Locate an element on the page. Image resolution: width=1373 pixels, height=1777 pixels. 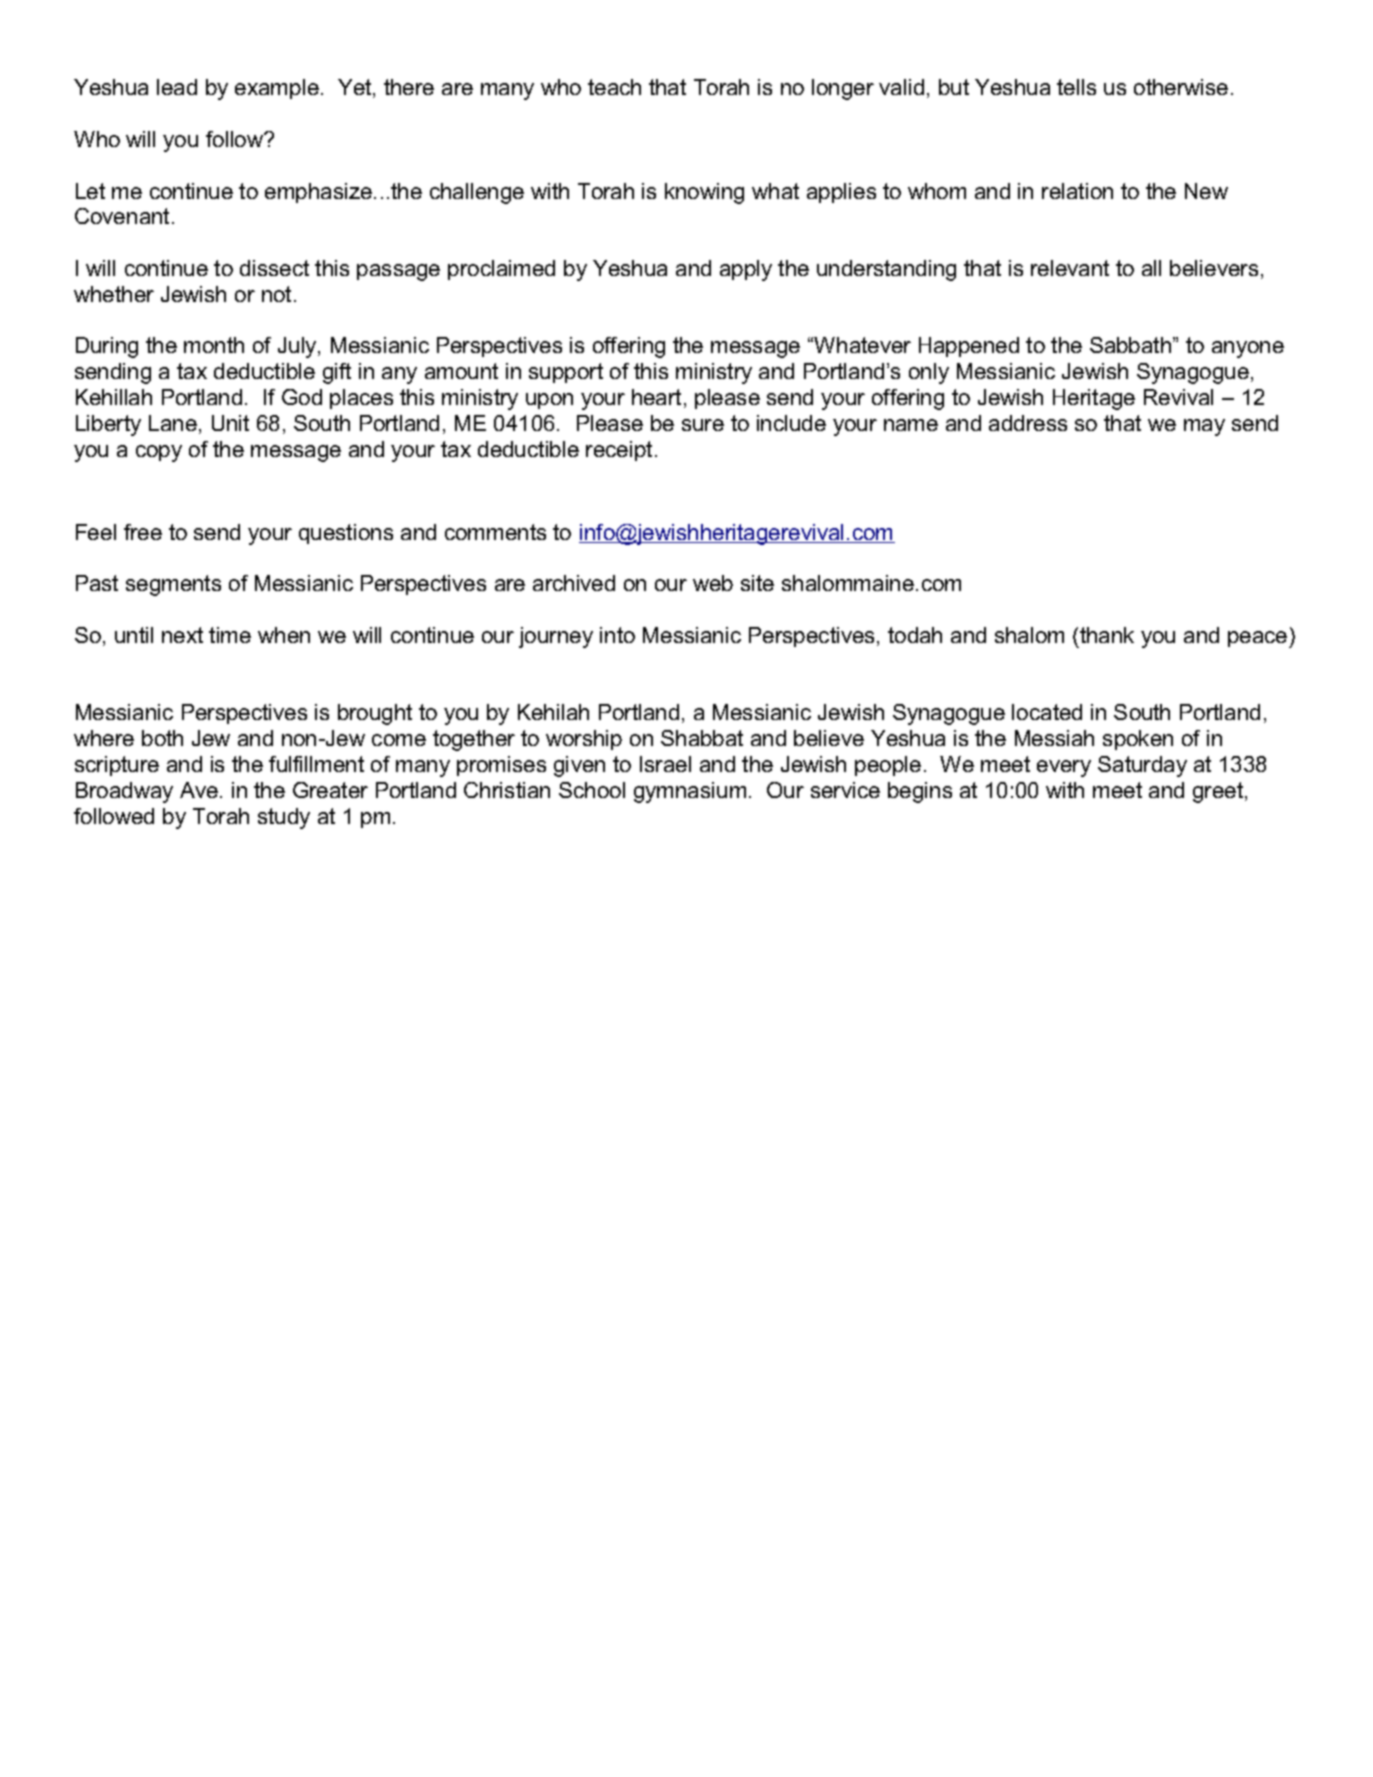
copy is located at coordinates (159, 453).
